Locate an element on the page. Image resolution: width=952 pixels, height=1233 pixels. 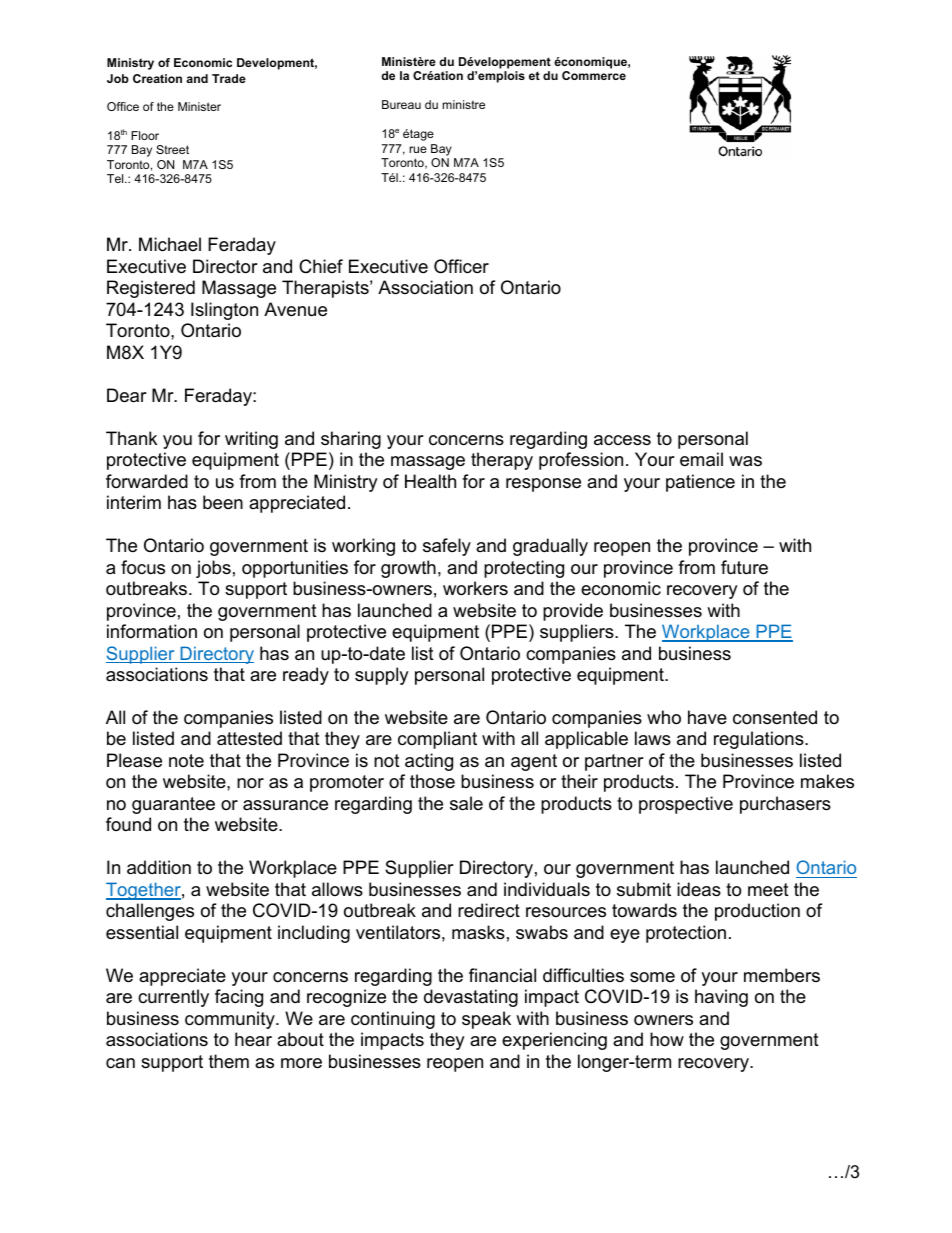
future is located at coordinates (744, 567).
